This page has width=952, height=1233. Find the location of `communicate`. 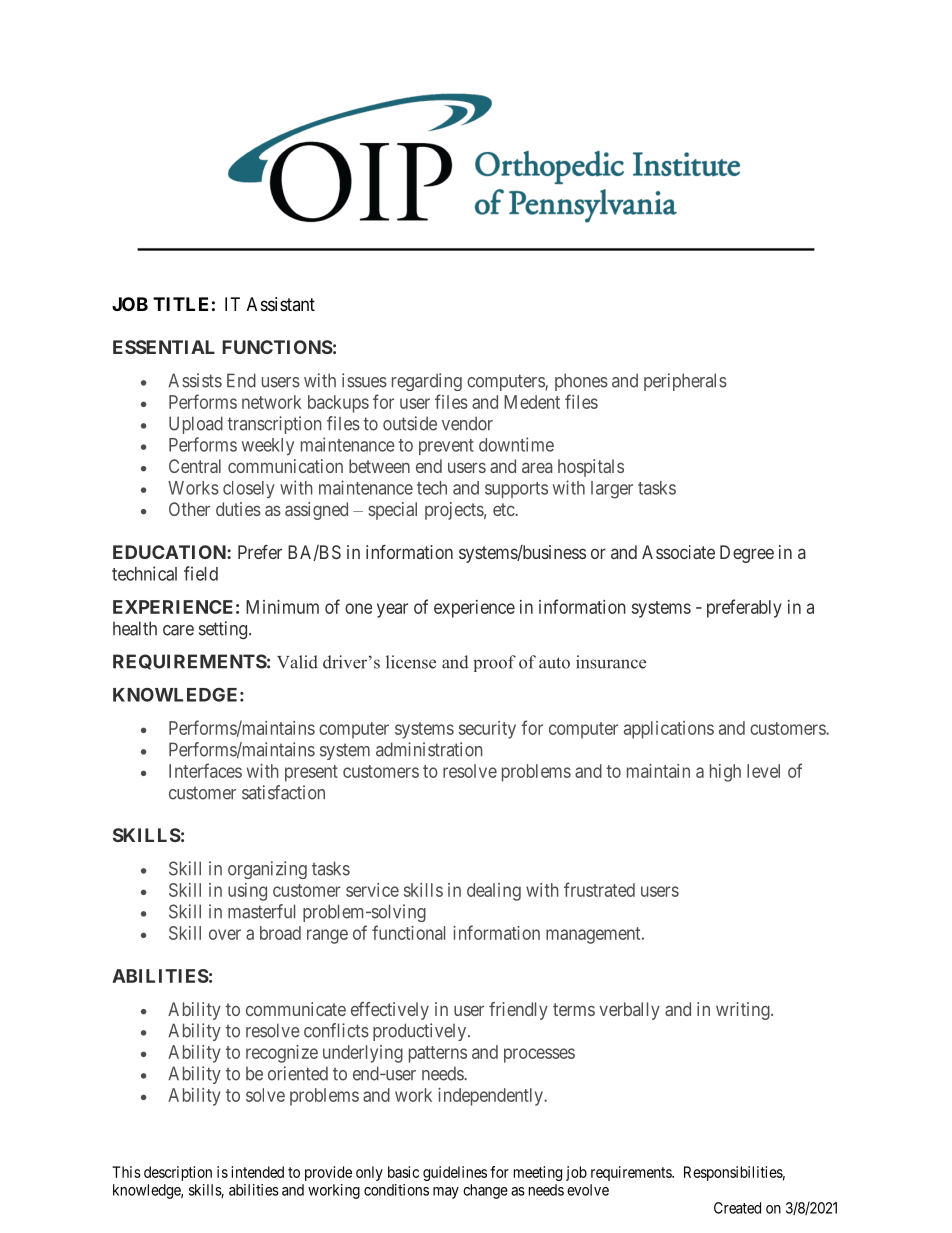

communicate is located at coordinates (296, 1009).
